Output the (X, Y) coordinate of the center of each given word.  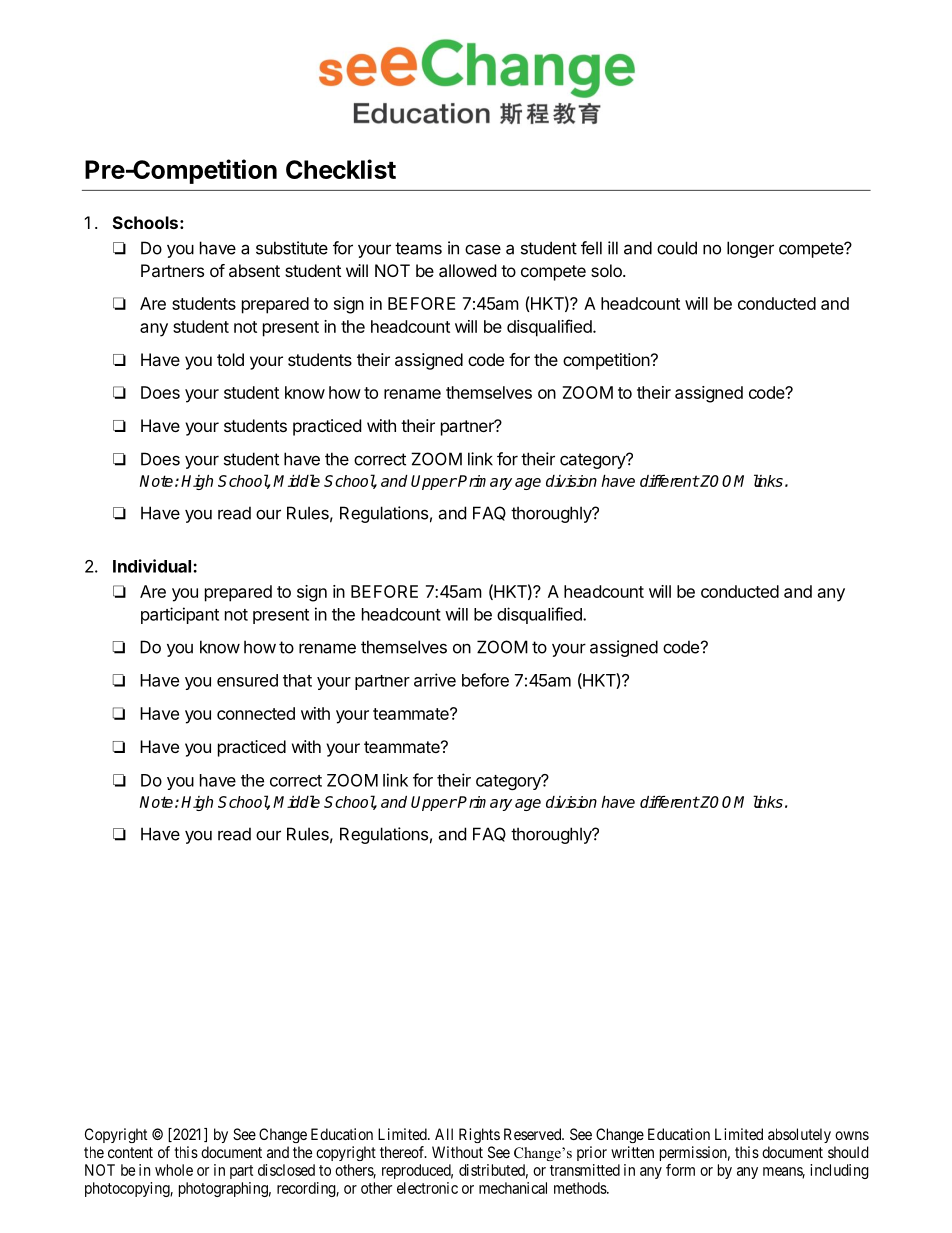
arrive (435, 680)
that (297, 680)
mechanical (513, 1188)
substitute (292, 248)
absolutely (799, 1135)
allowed (467, 270)
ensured (247, 680)
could (677, 248)
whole (174, 1170)
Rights (479, 1135)
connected (256, 713)
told (230, 359)
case (483, 249)
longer (750, 249)
